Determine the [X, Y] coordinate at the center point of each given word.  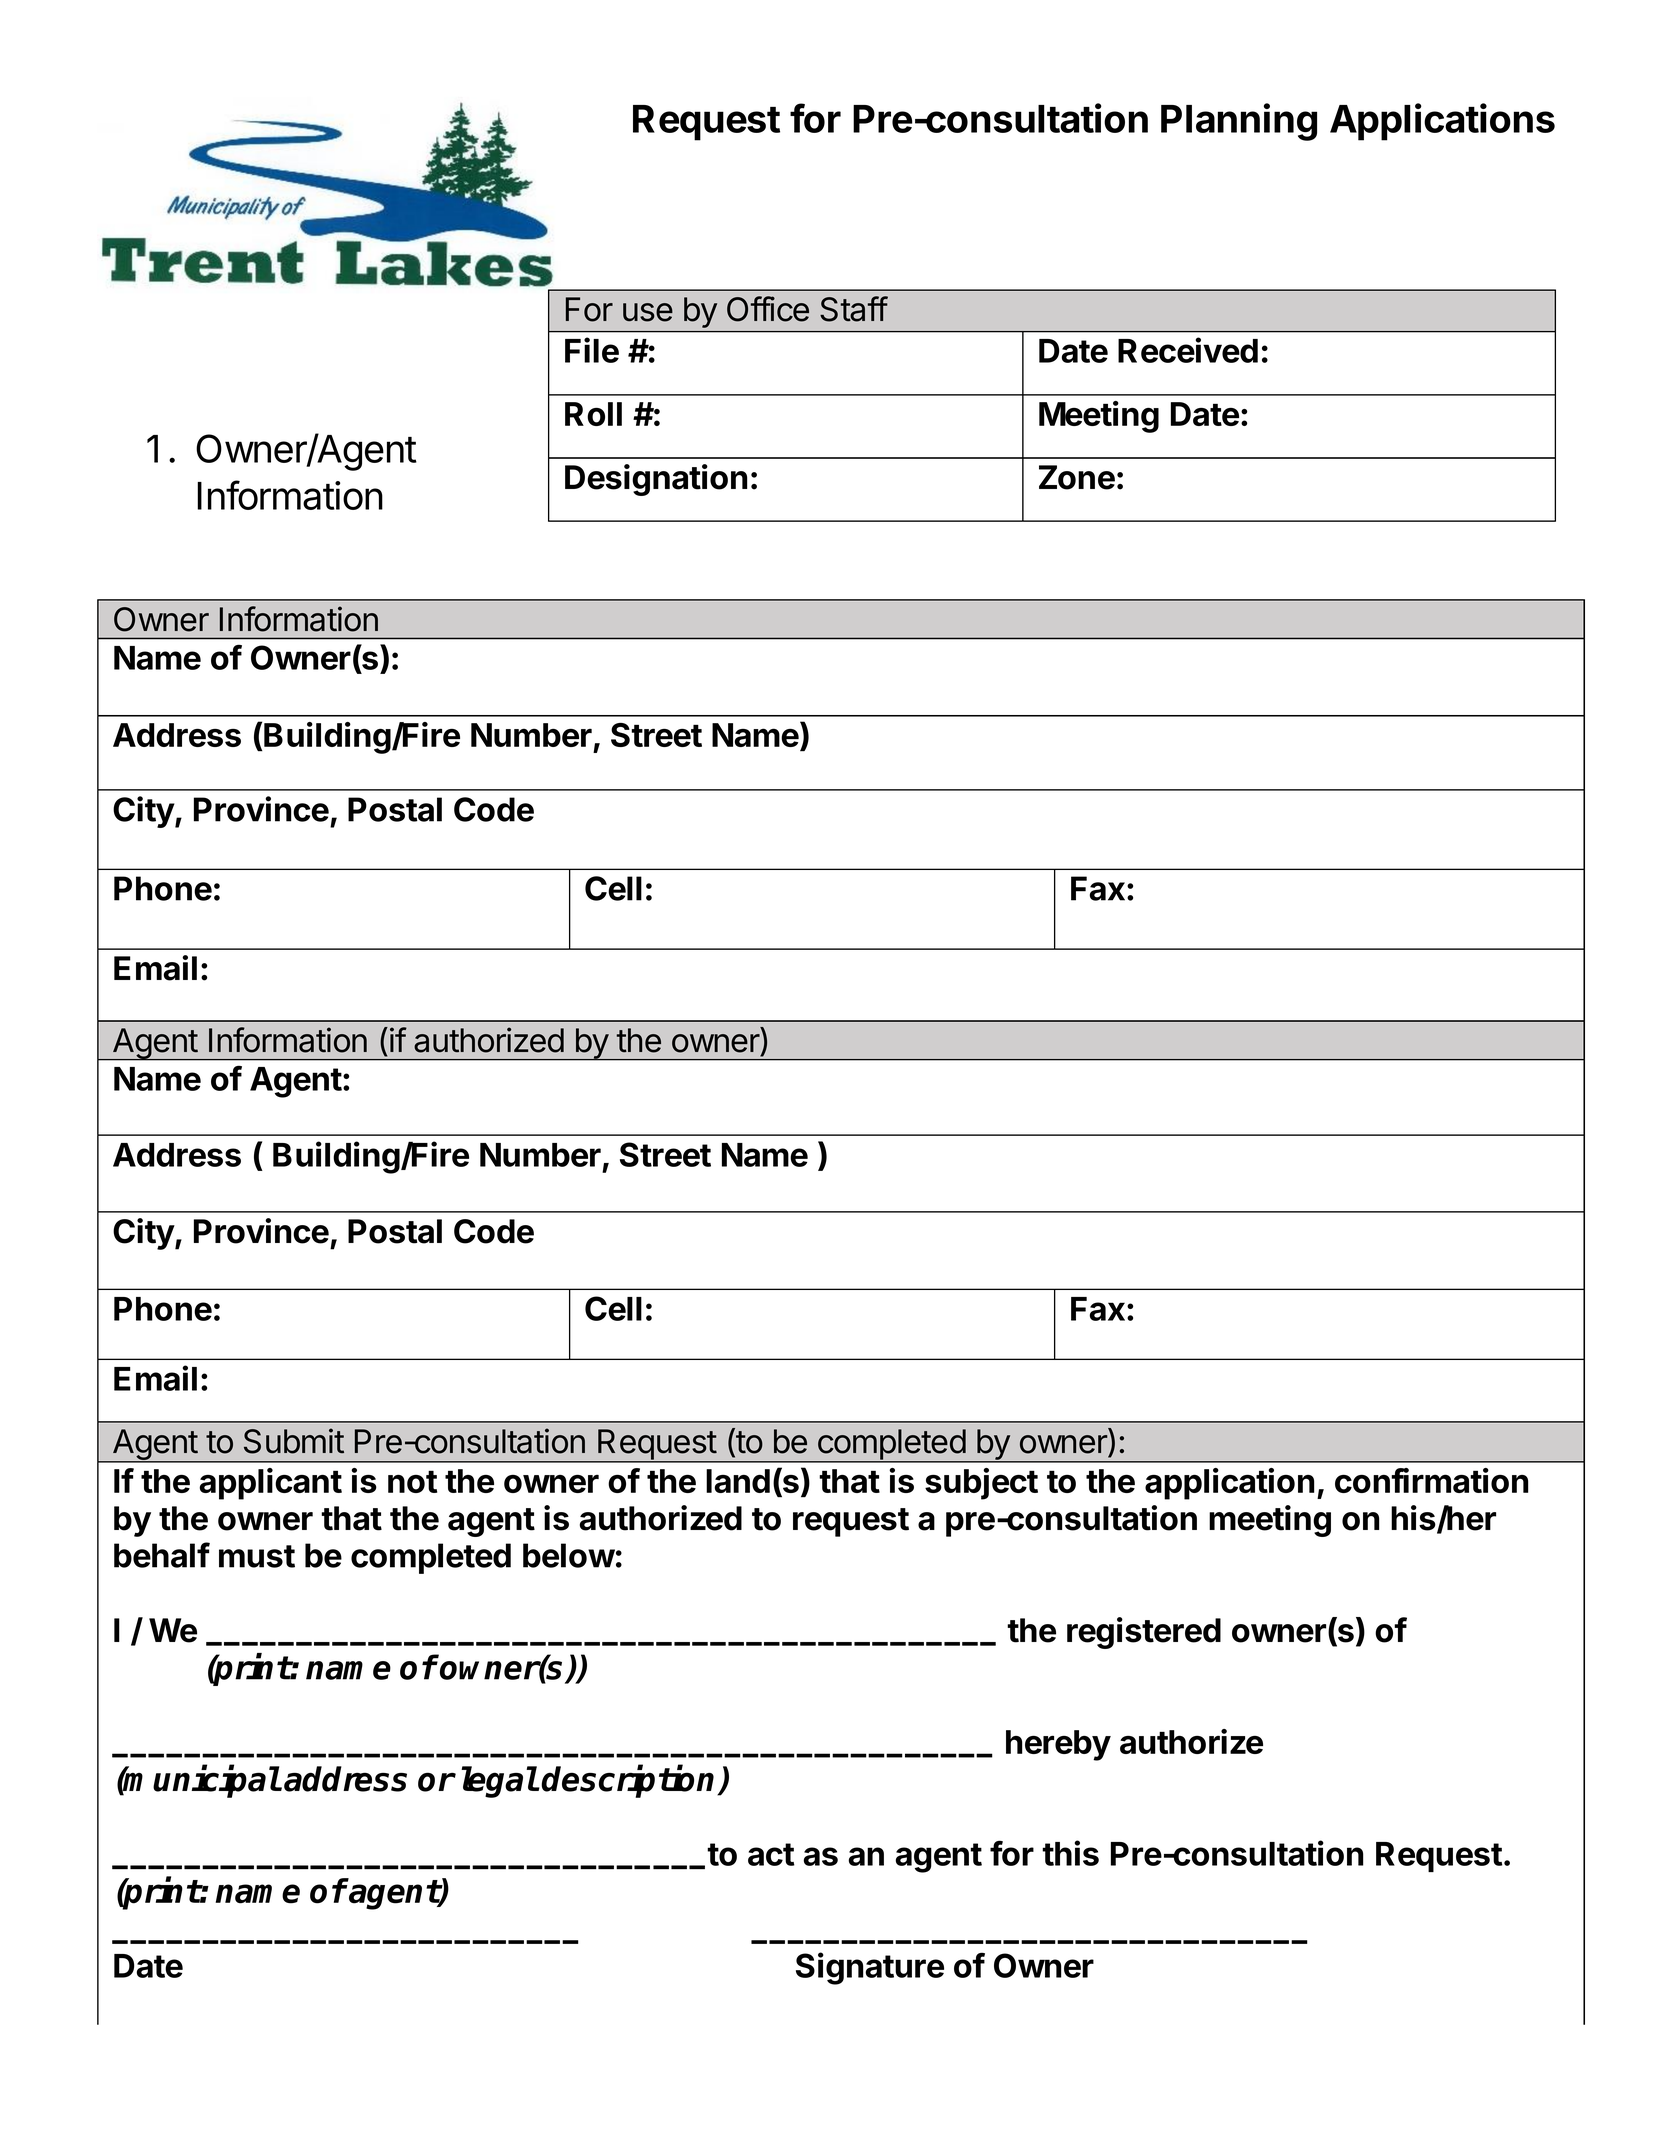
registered [1144, 1633]
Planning [1239, 122]
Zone [1077, 477]
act [771, 1854]
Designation [656, 480]
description [630, 1781]
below [569, 1555]
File [592, 350]
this [1070, 1853]
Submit [294, 1441]
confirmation [1431, 1480]
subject [981, 1484]
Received [1188, 350]
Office [768, 309]
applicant [270, 1484]
